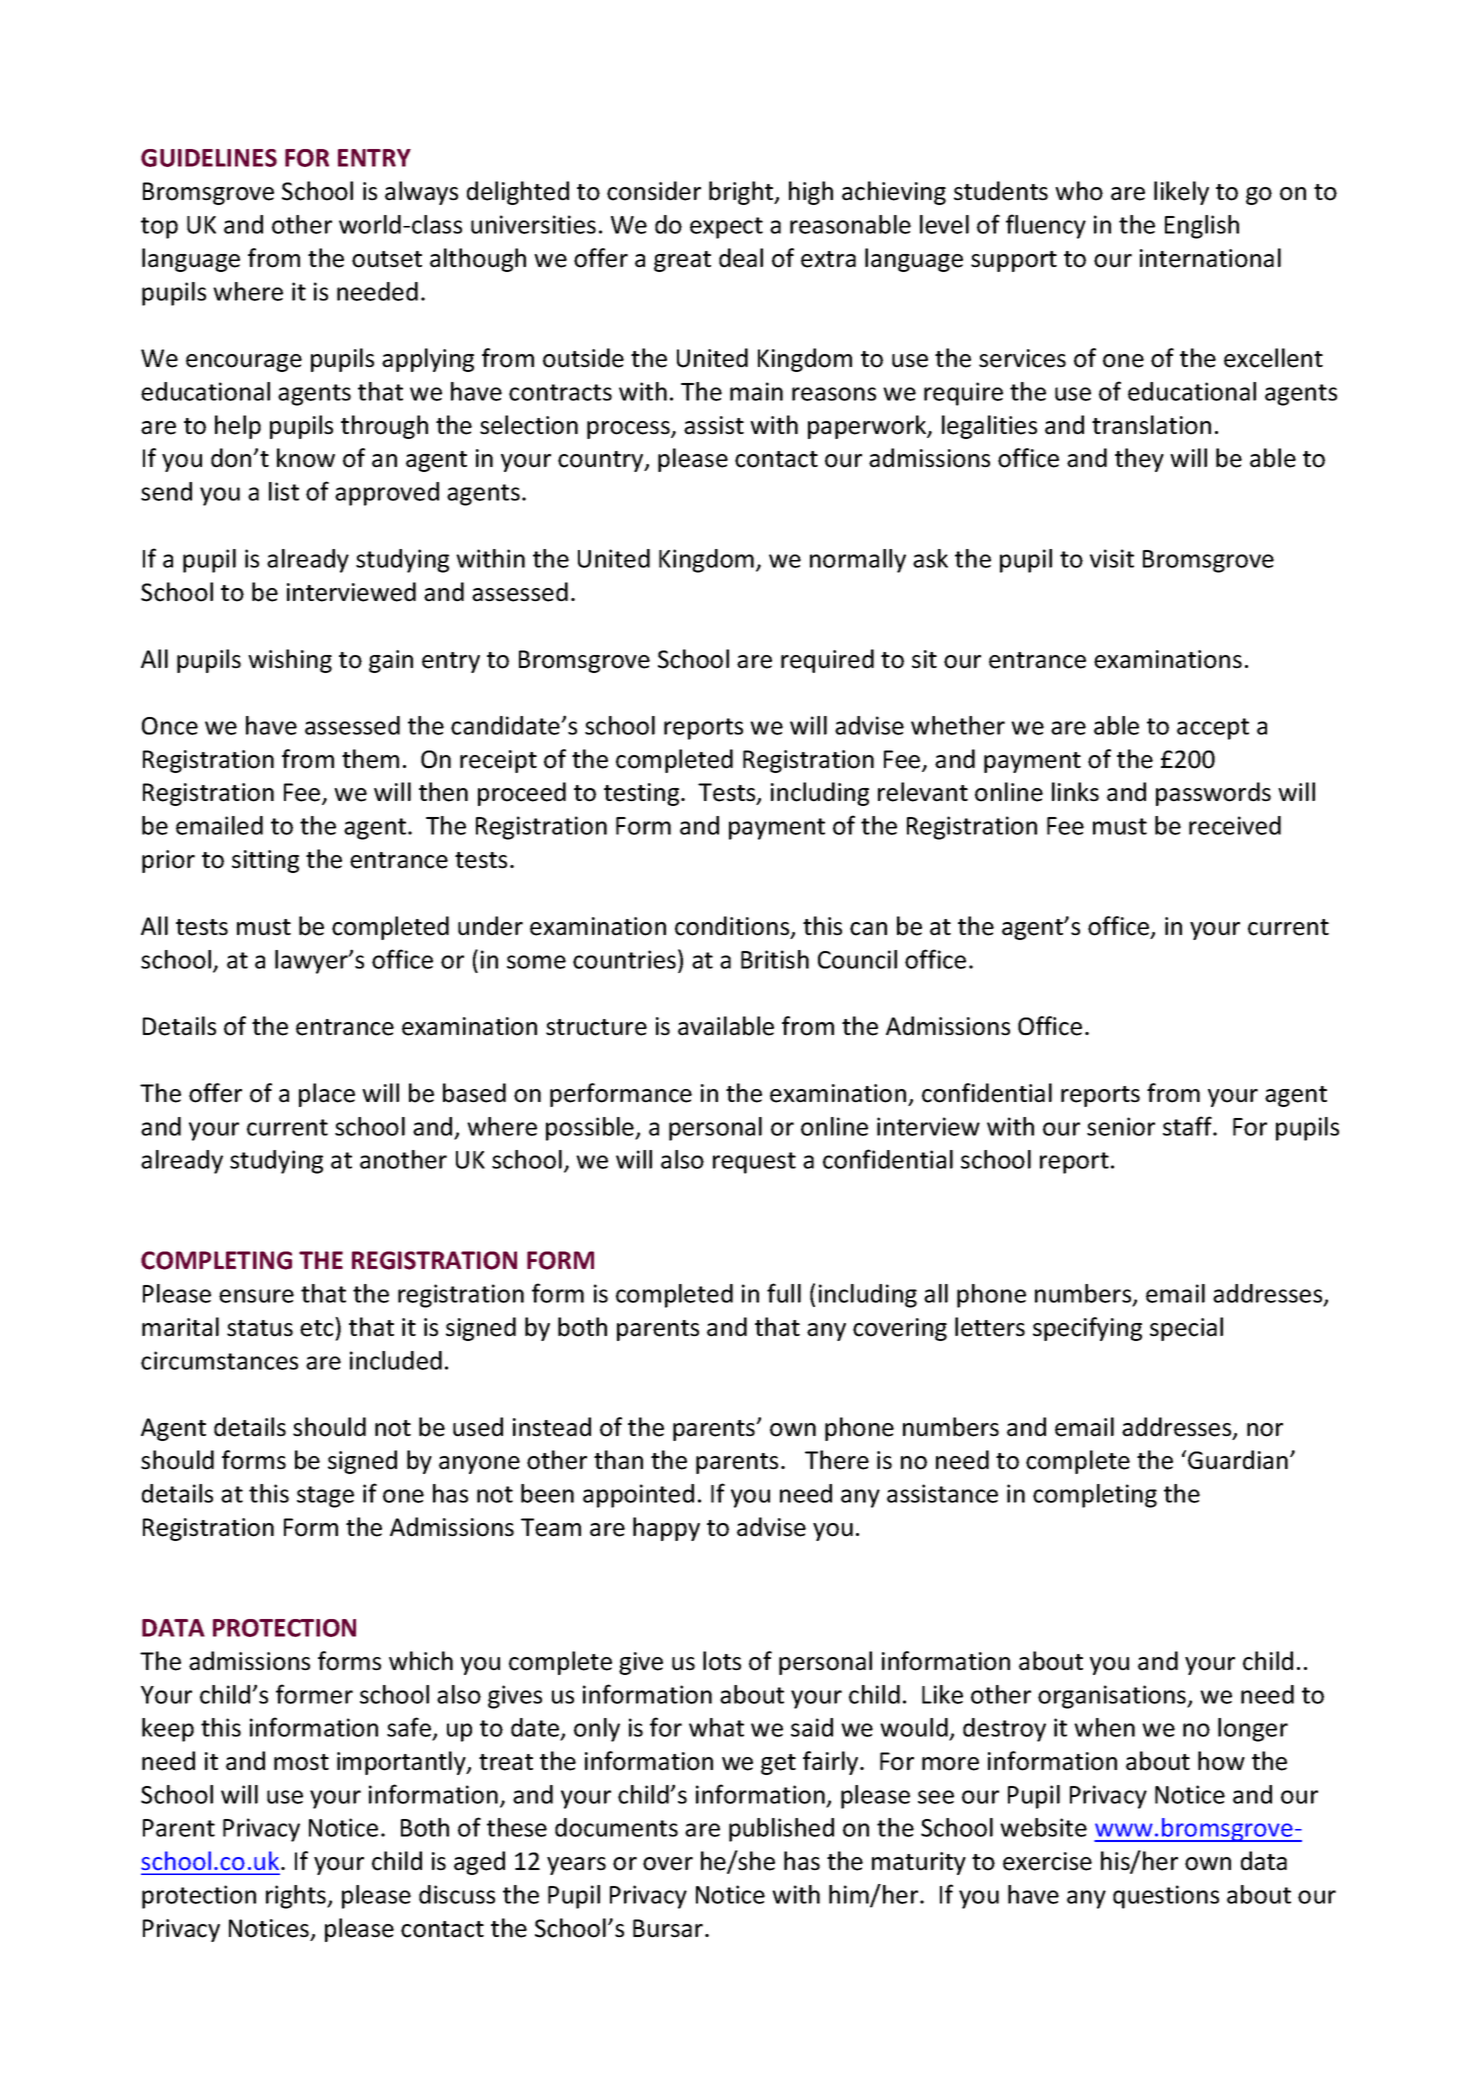 Image resolution: width=1481 pixels, height=2094 pixels. Describe the element at coordinates (1166, 1897) in the image. I see `questions` at that location.
